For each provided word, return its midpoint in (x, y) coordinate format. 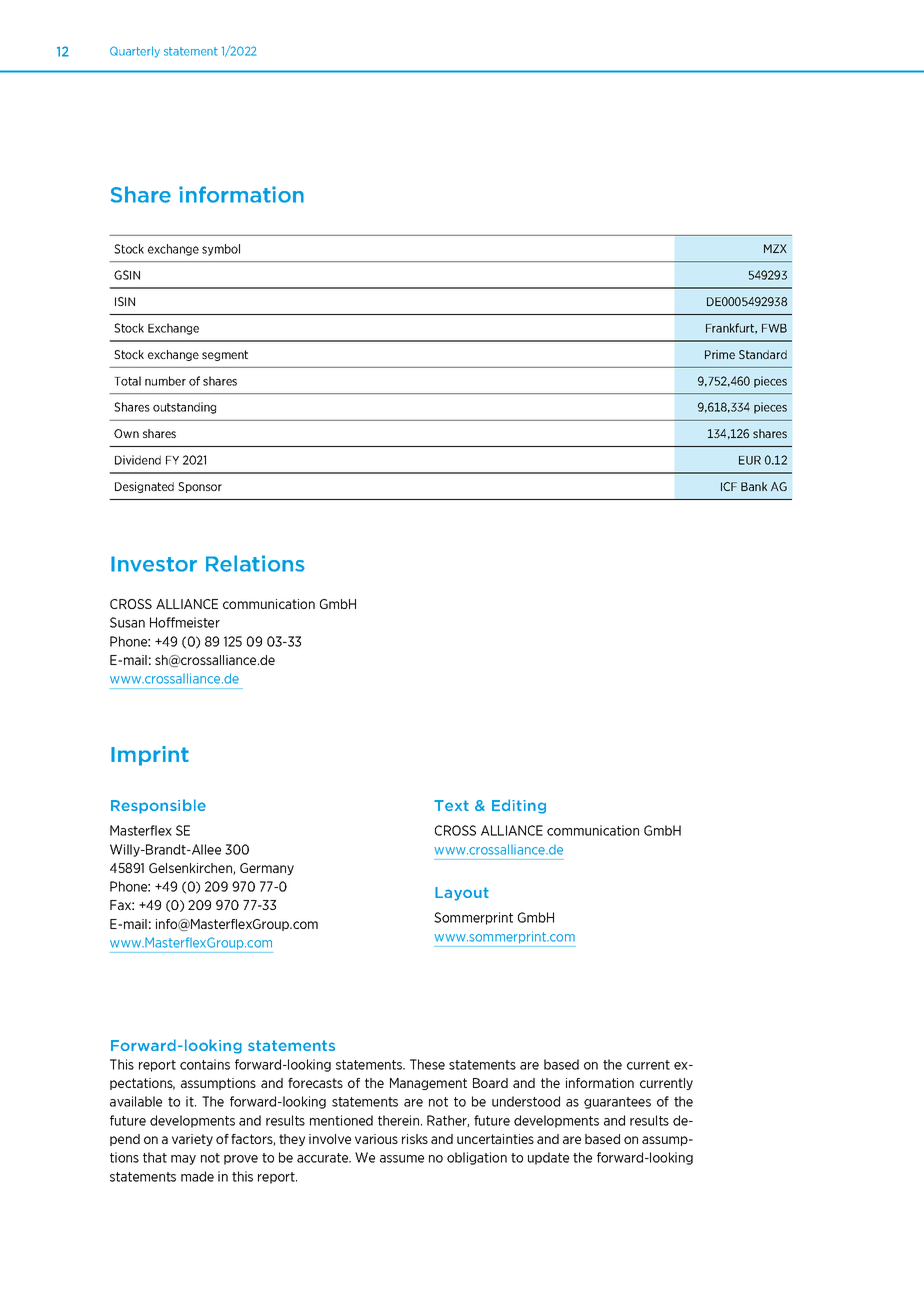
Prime (720, 354)
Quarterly (135, 52)
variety (192, 1140)
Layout (462, 894)
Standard (763, 354)
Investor (154, 564)
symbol (221, 250)
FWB (774, 328)
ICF (729, 486)
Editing (519, 806)
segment (225, 355)
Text (451, 805)
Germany (267, 869)
